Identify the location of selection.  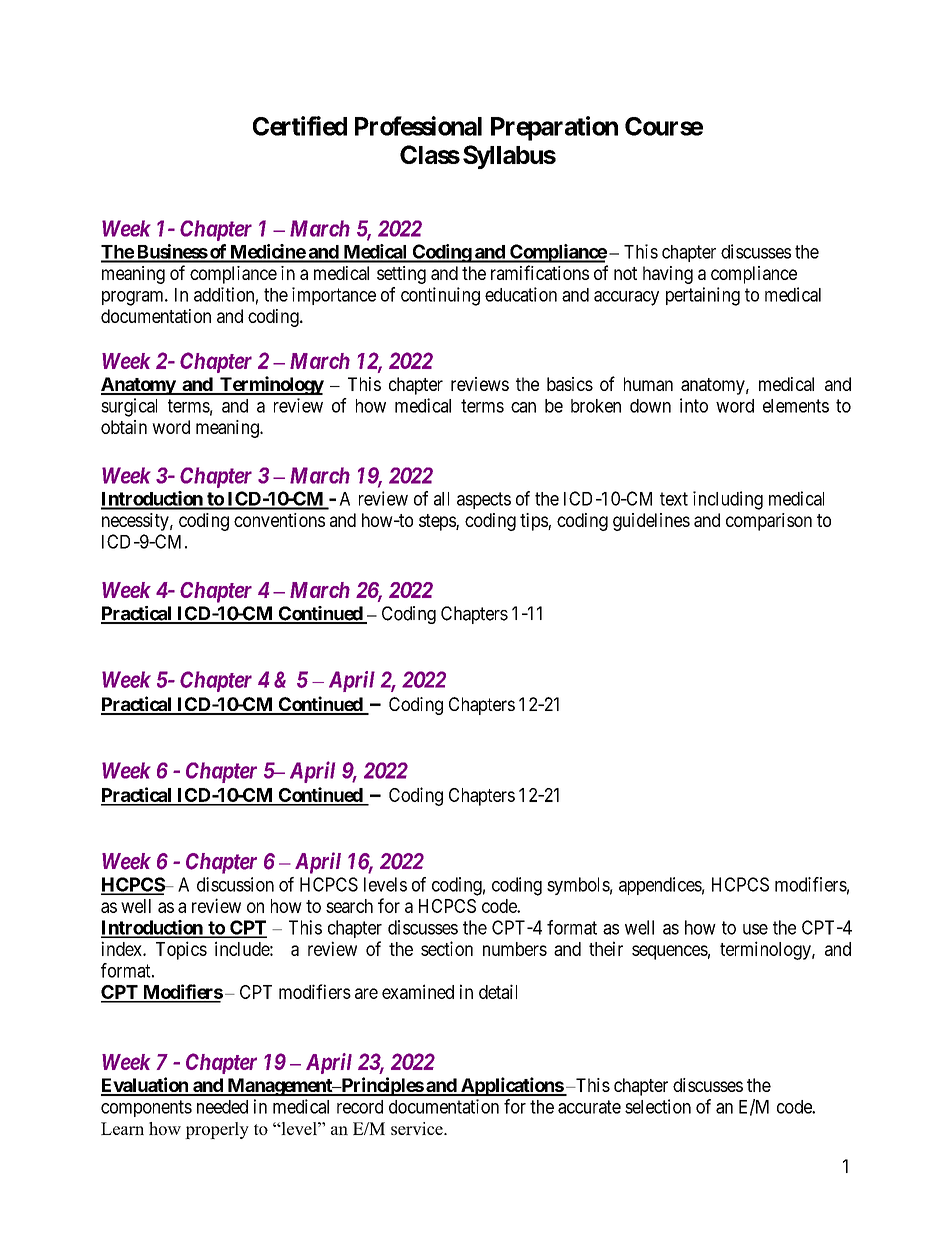
(658, 1106).
